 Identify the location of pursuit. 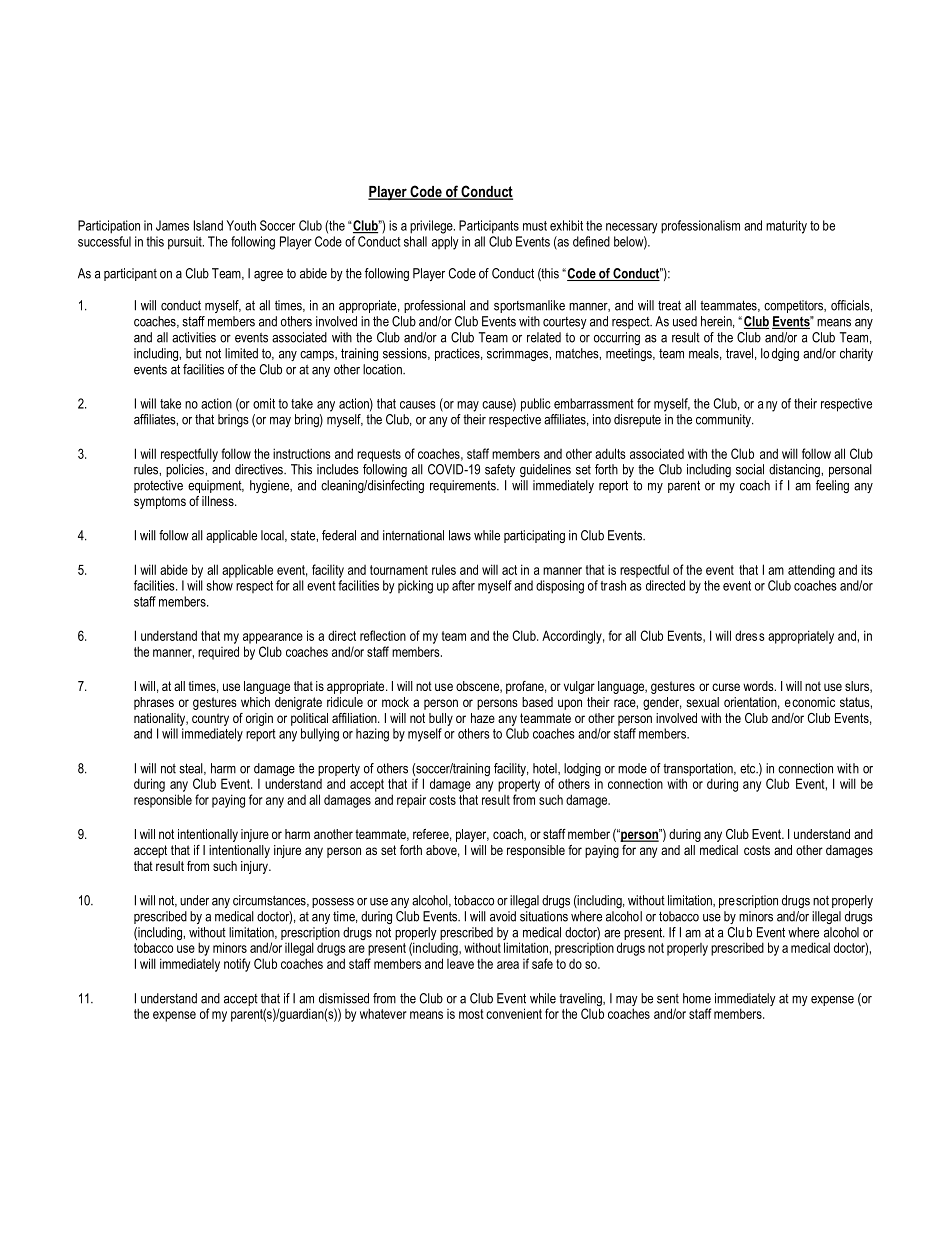
(186, 243).
